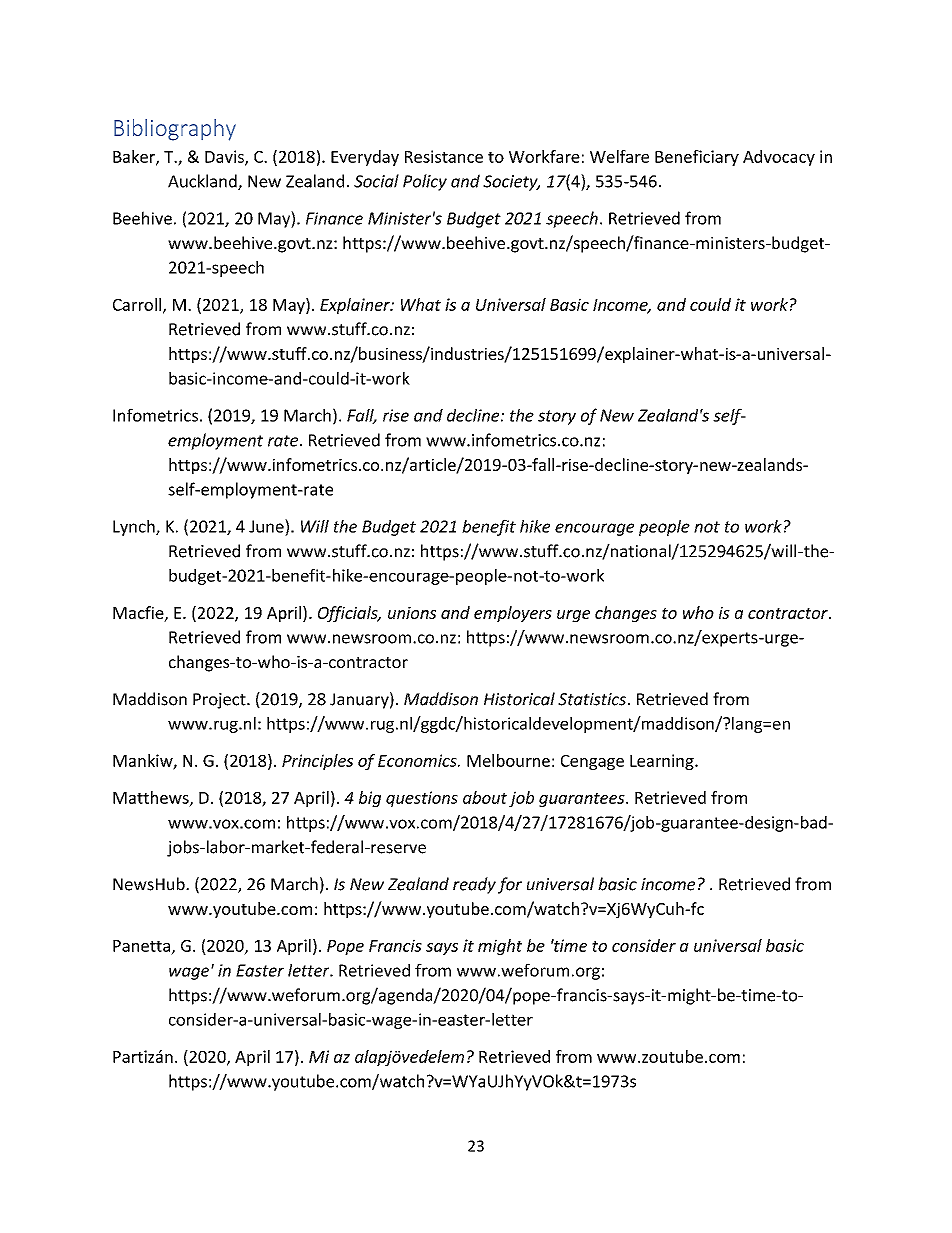 This screenshot has width=952, height=1233. Describe the element at coordinates (444, 156) in the screenshot. I see `Resistance` at that location.
